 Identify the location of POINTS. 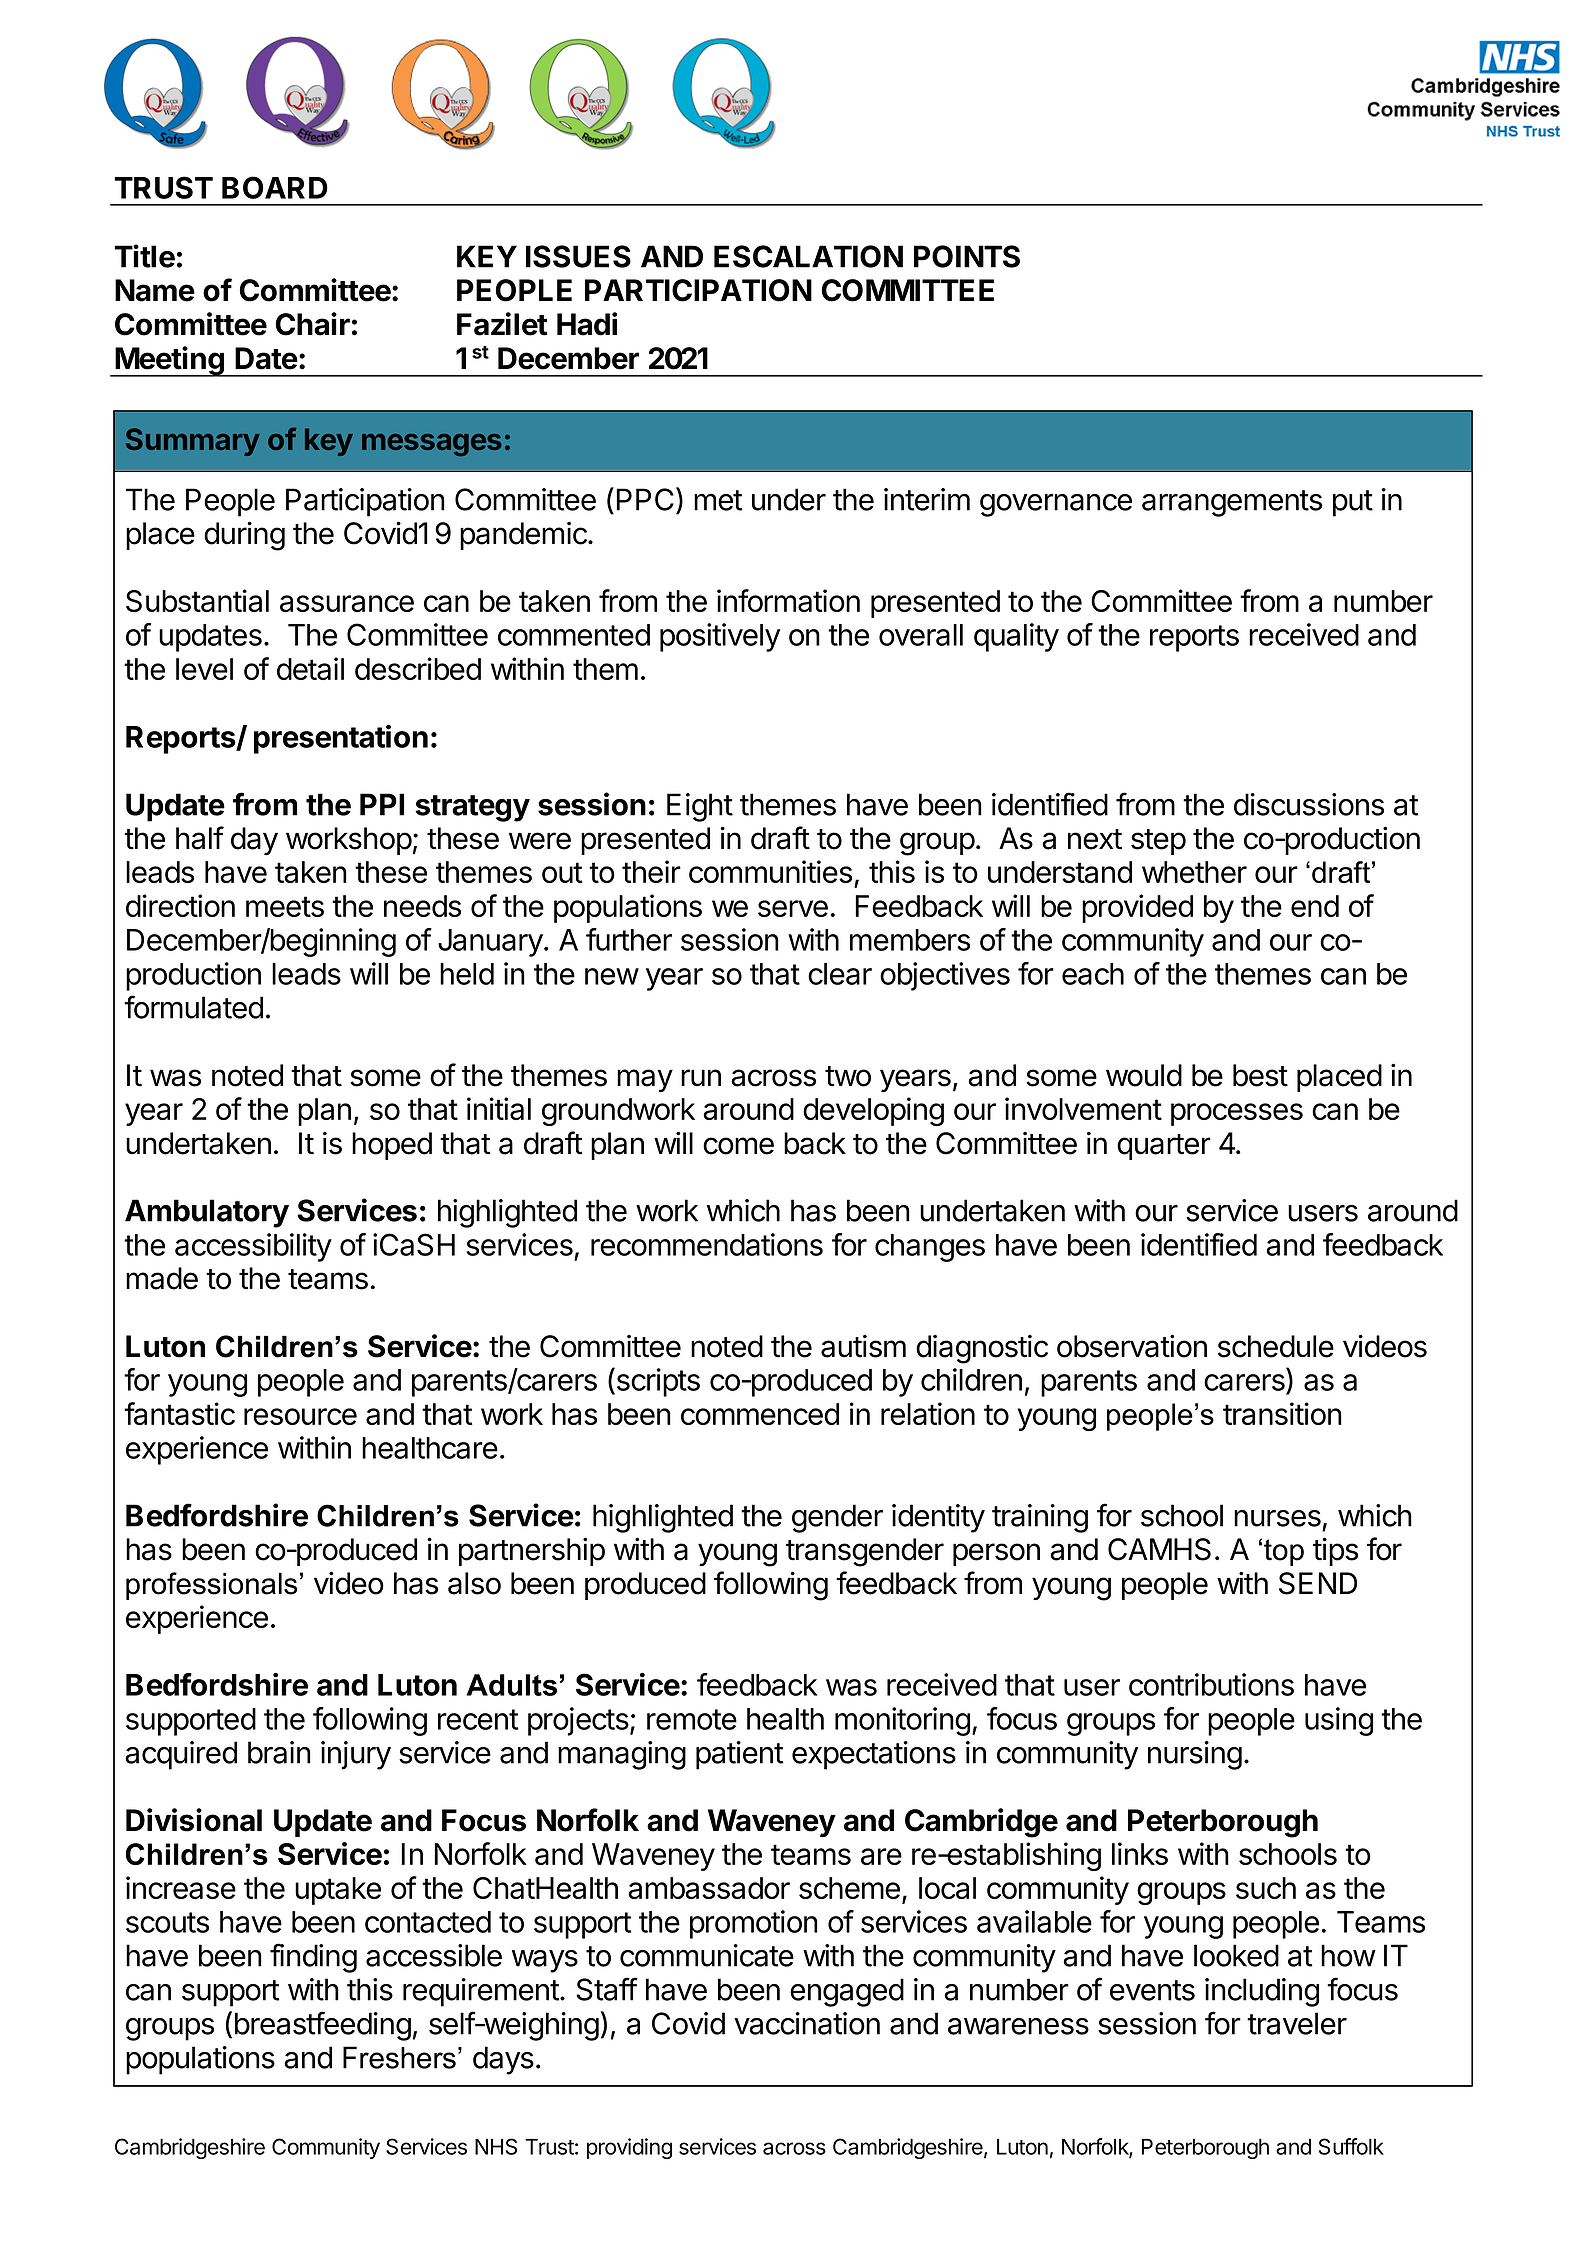
(967, 256).
